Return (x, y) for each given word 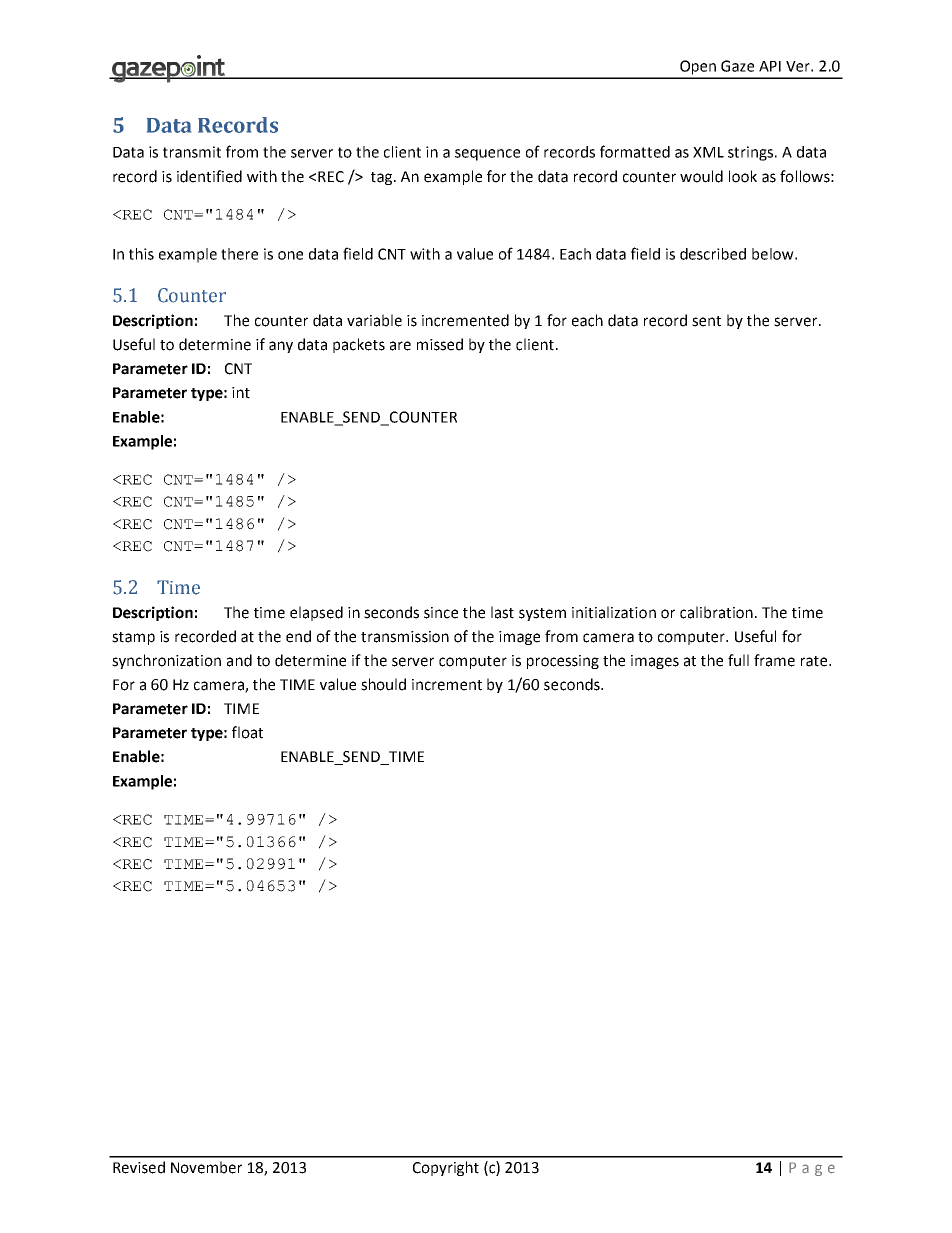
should (383, 684)
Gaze (737, 66)
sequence (487, 155)
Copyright (446, 1168)
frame (774, 660)
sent (706, 321)
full (738, 660)
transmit (192, 152)
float (247, 732)
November (206, 1167)
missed (440, 344)
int (241, 393)
